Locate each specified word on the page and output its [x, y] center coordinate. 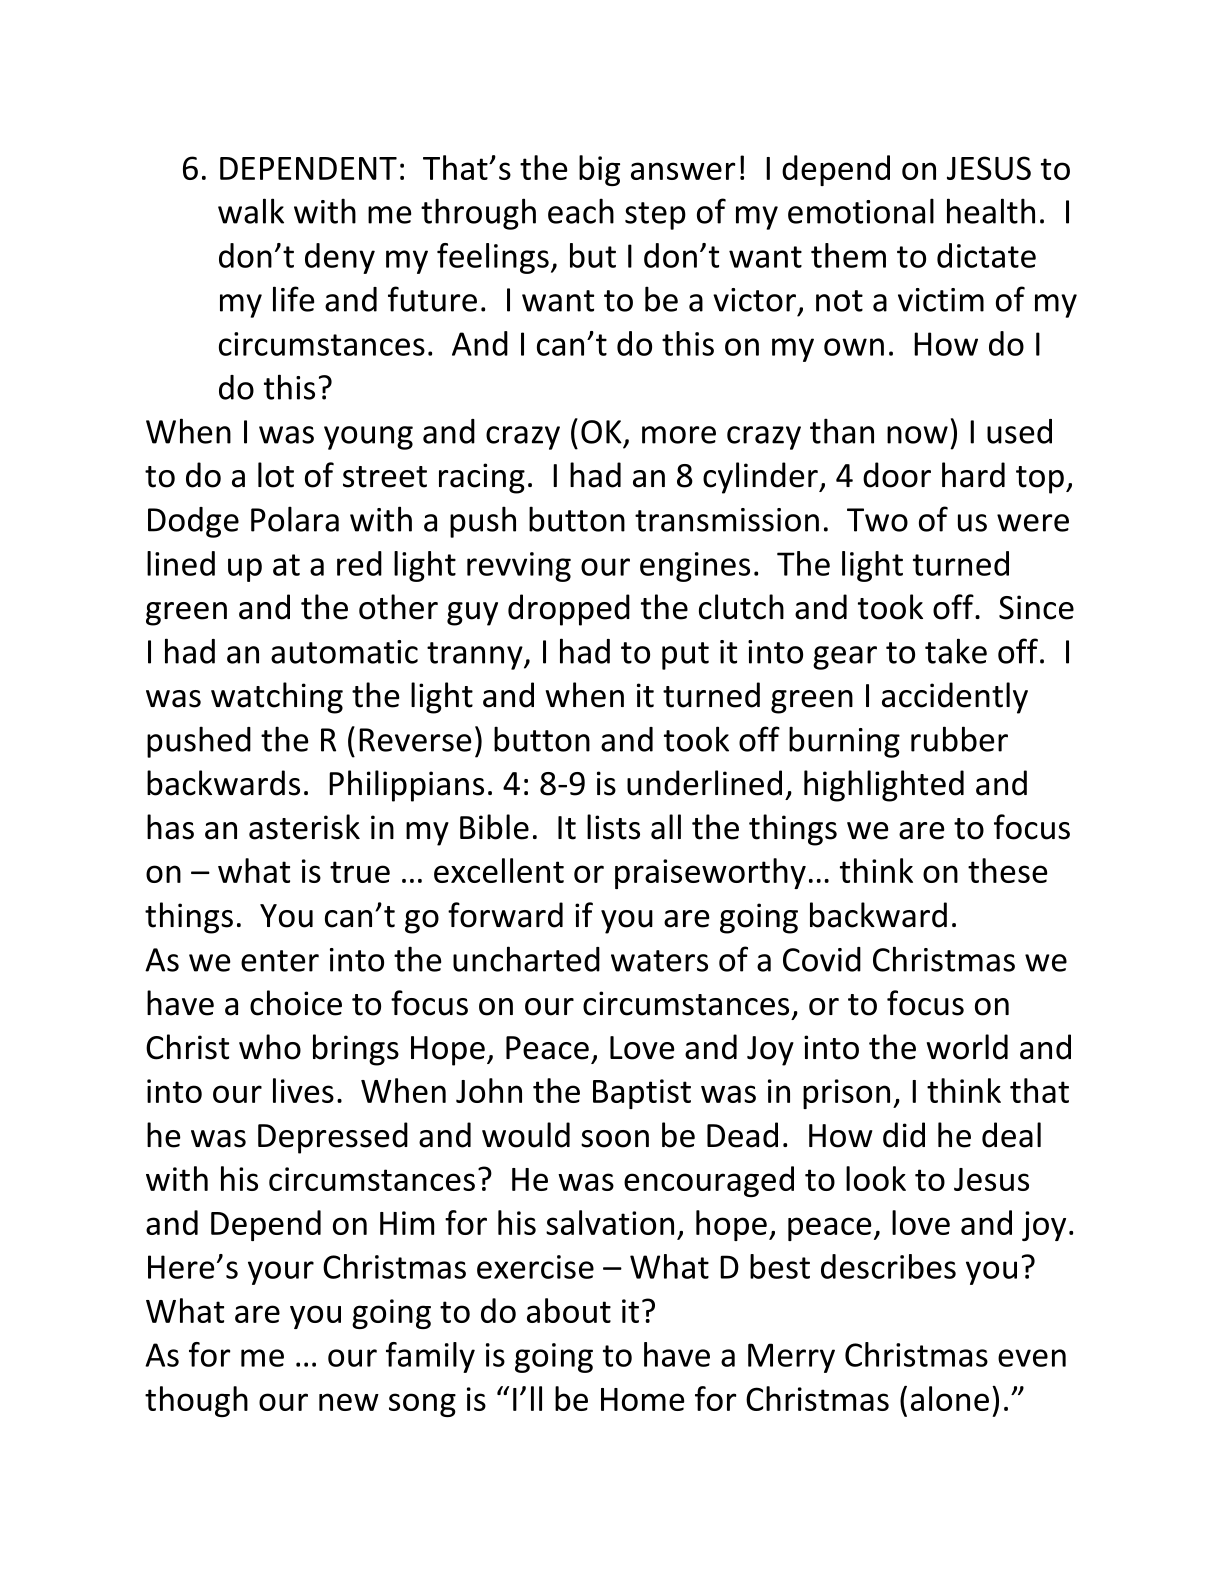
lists [613, 827]
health [991, 211]
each [581, 211]
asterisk [304, 827]
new [349, 1402]
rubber [959, 739]
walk [251, 211]
